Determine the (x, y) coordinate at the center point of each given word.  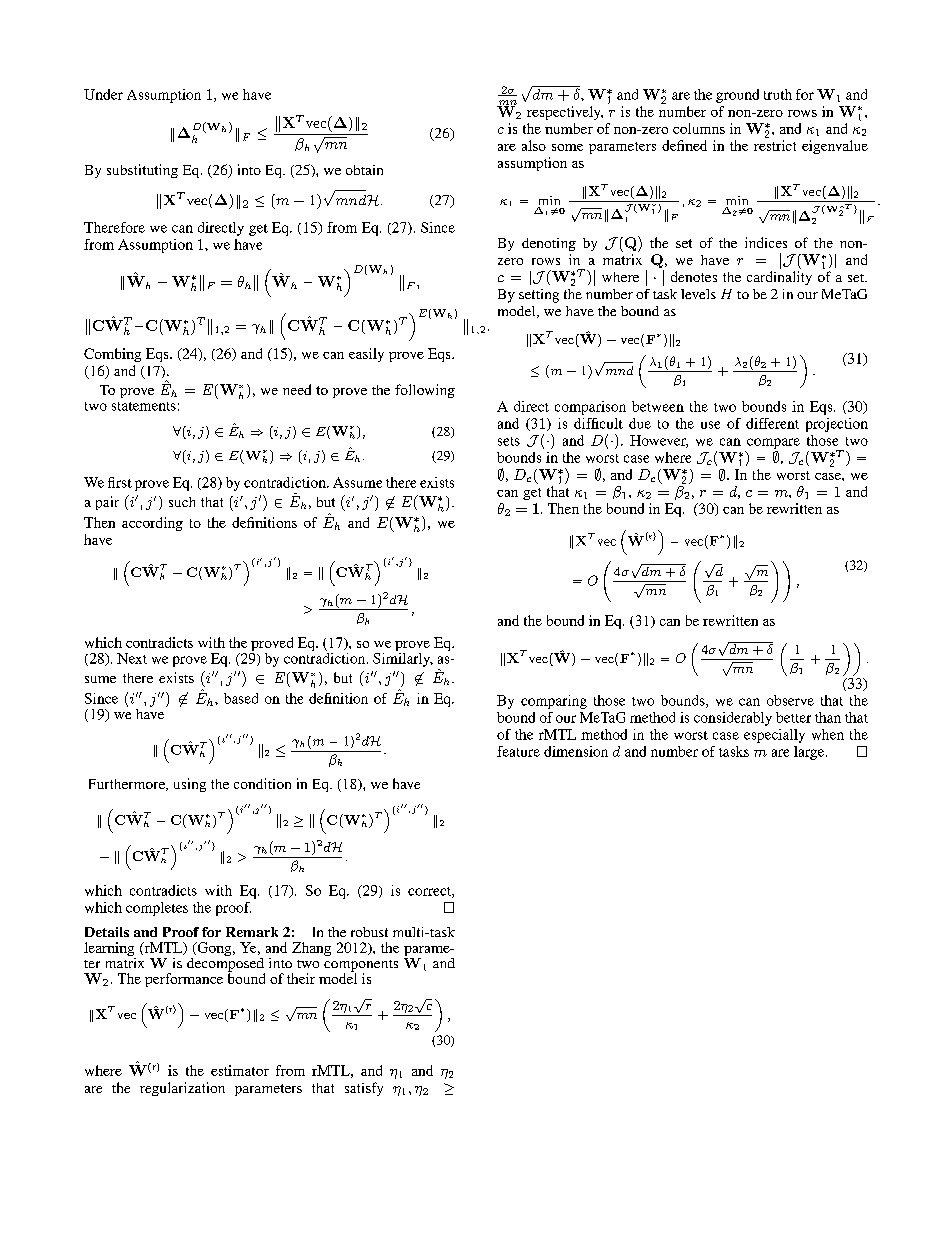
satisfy (364, 1089)
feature (518, 751)
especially (774, 736)
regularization (182, 1089)
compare (773, 443)
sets (509, 441)
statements (144, 406)
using (190, 785)
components (361, 967)
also (534, 145)
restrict (775, 145)
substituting (142, 171)
